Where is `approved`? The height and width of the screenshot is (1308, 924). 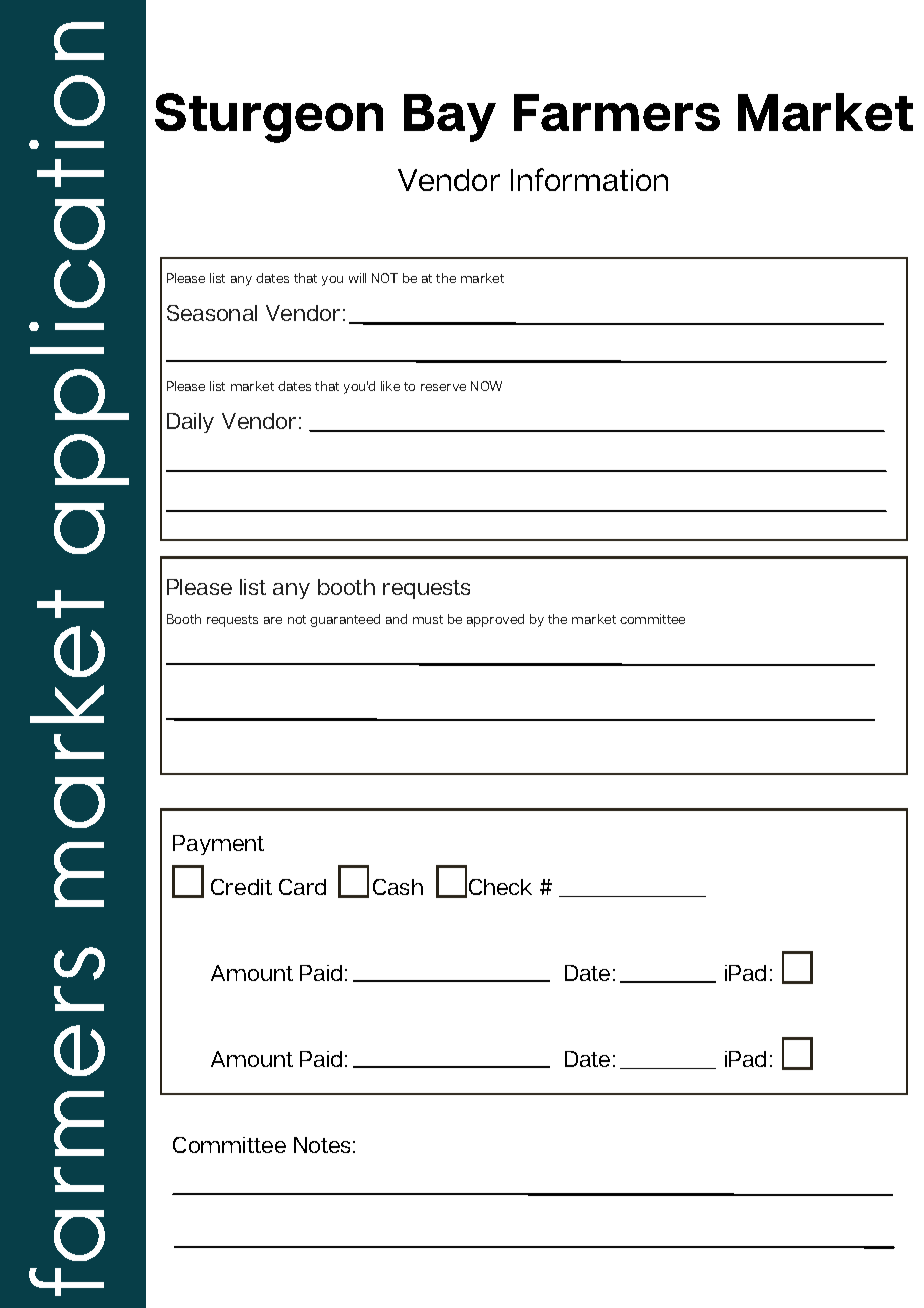 approved is located at coordinates (495, 620).
